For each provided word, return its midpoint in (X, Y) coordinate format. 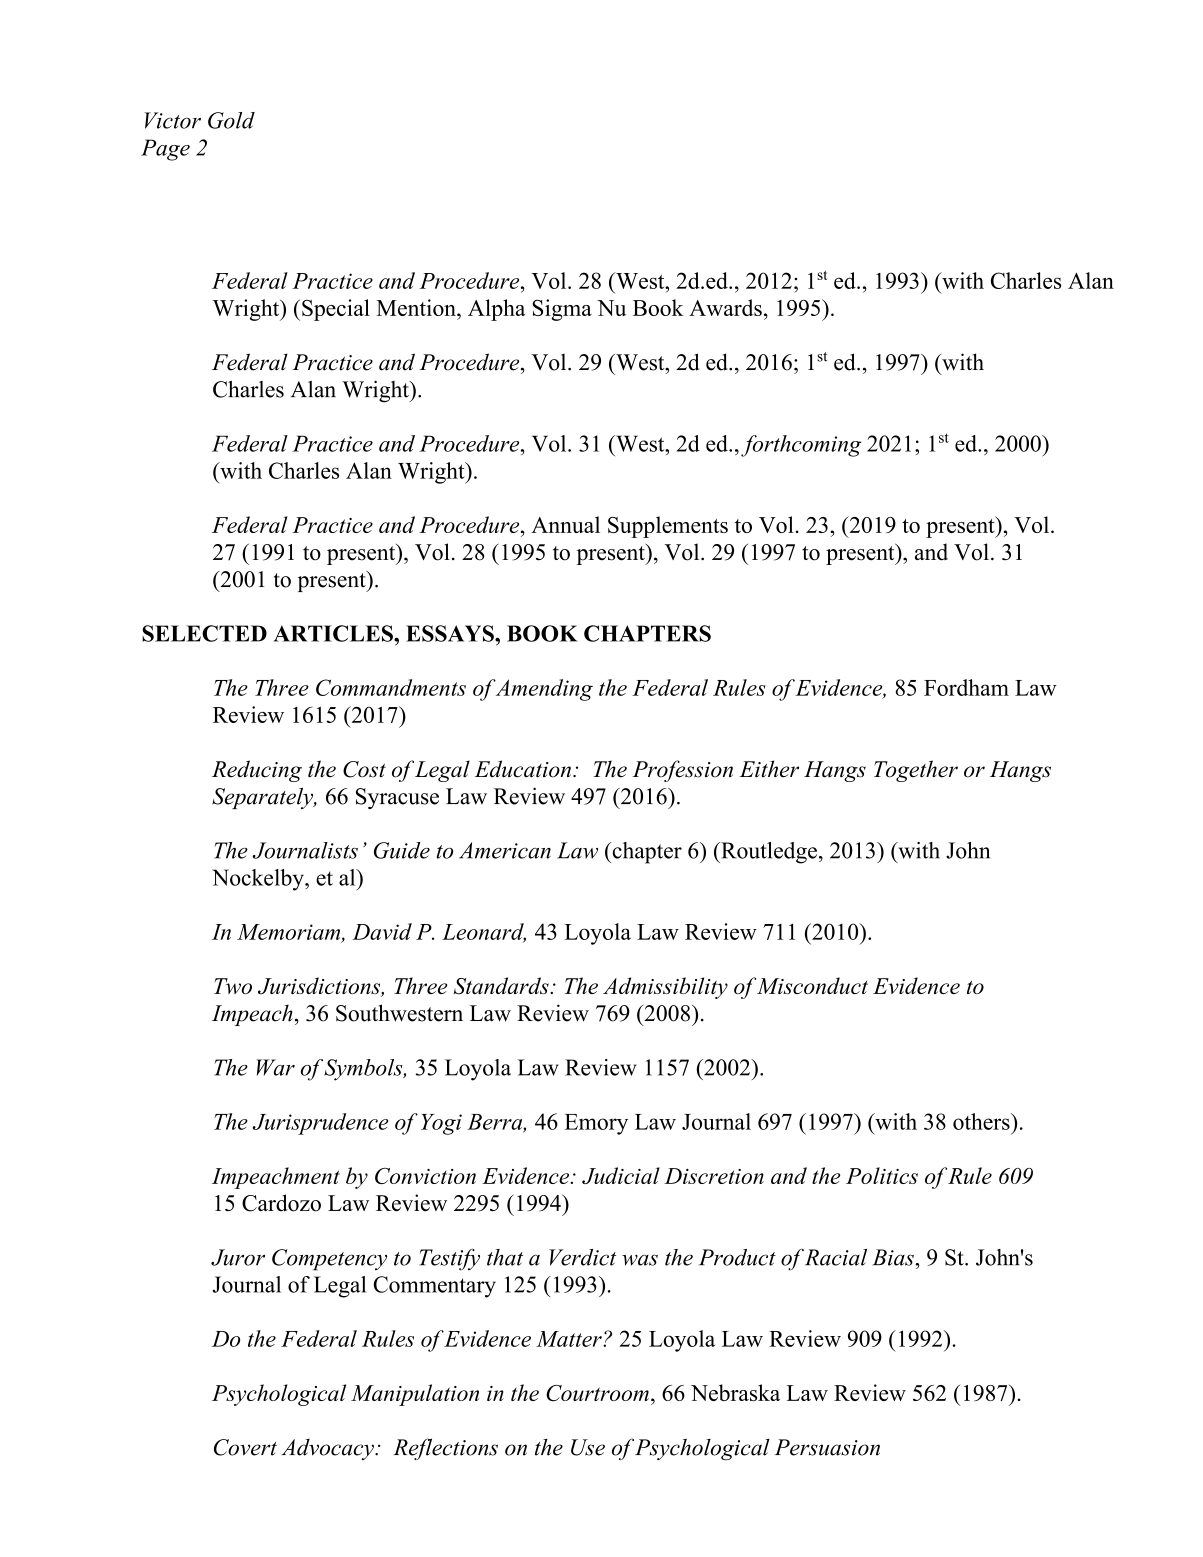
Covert (245, 1447)
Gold (231, 120)
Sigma (562, 310)
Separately (264, 798)
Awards (725, 307)
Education (524, 769)
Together (916, 771)
